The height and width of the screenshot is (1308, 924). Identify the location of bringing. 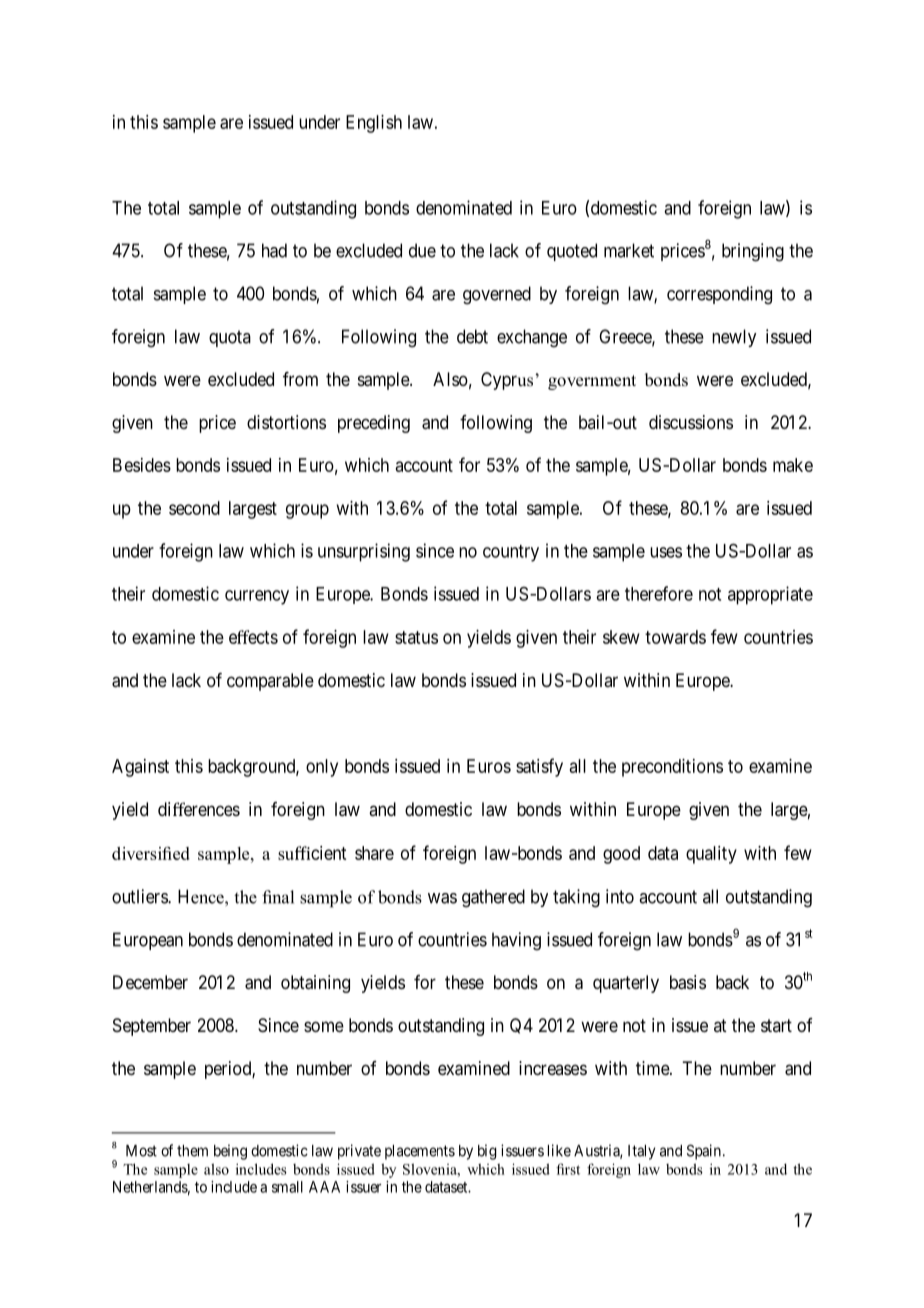
(753, 252).
